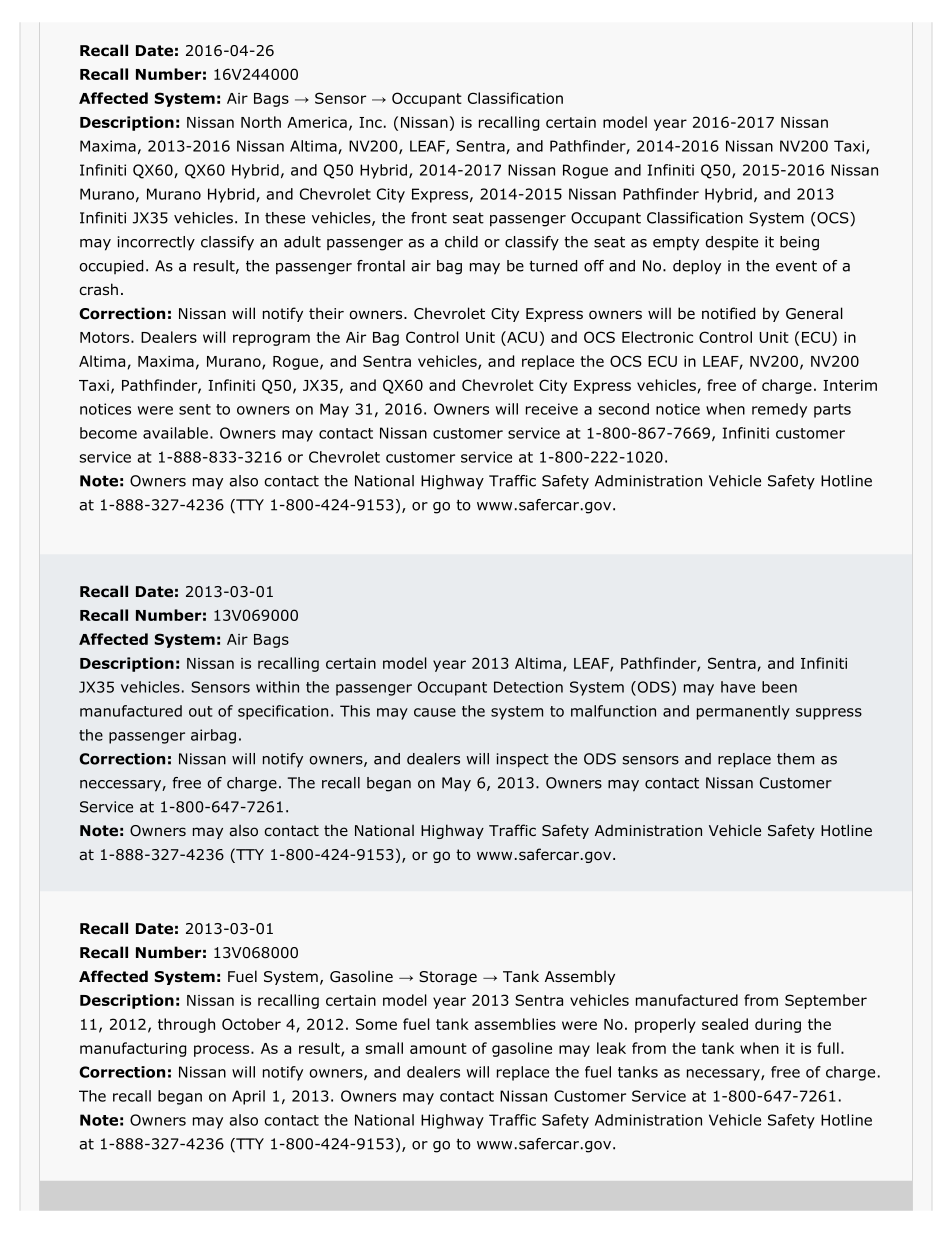  What do you see at coordinates (175, 433) in the document?
I see `available` at bounding box center [175, 433].
